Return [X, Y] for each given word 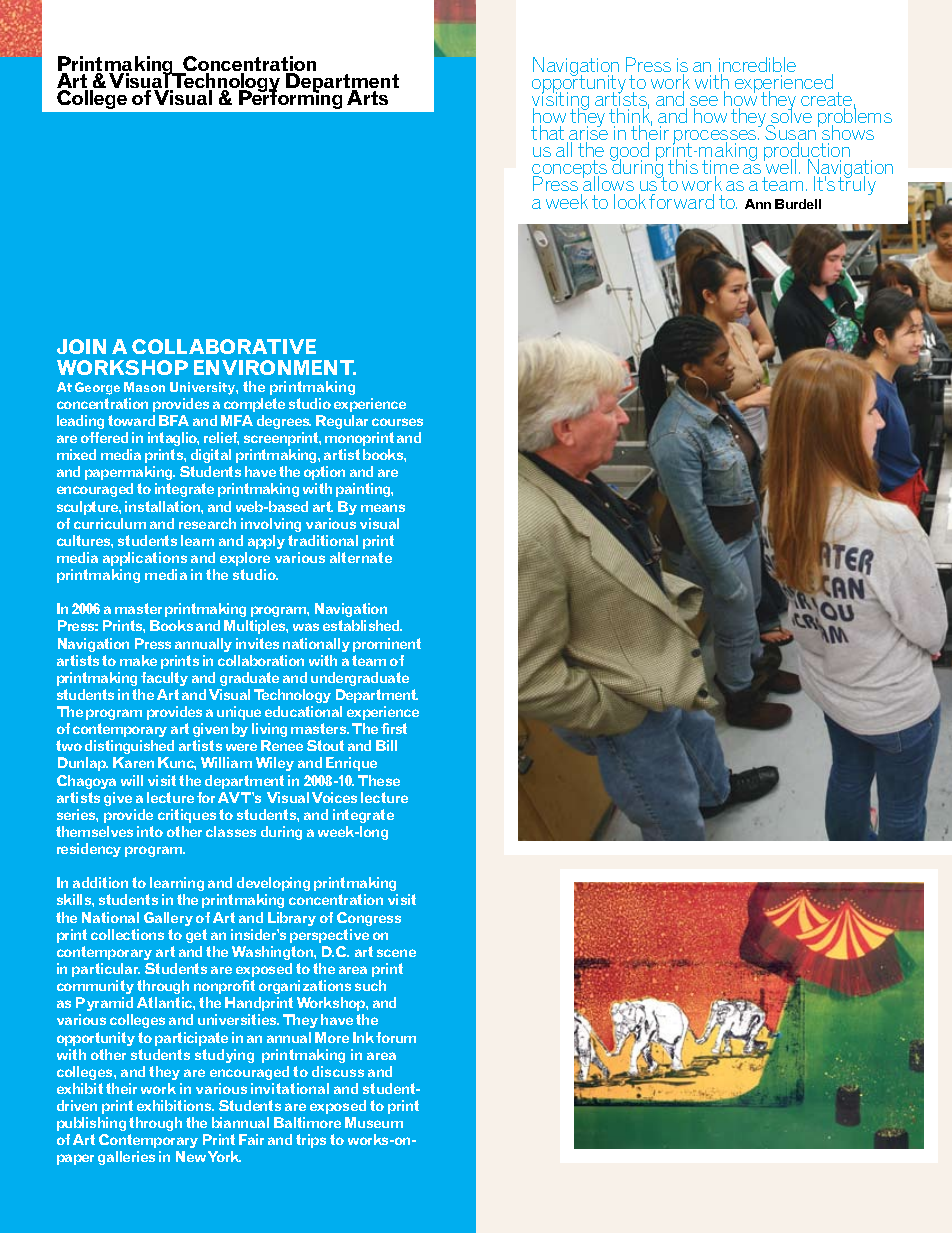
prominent [387, 645]
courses [397, 422]
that [547, 132]
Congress [369, 919]
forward [681, 201]
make [138, 660]
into [150, 831]
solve [790, 116]
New [191, 1156]
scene [396, 953]
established [362, 625]
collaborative [224, 346]
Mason [144, 387]
